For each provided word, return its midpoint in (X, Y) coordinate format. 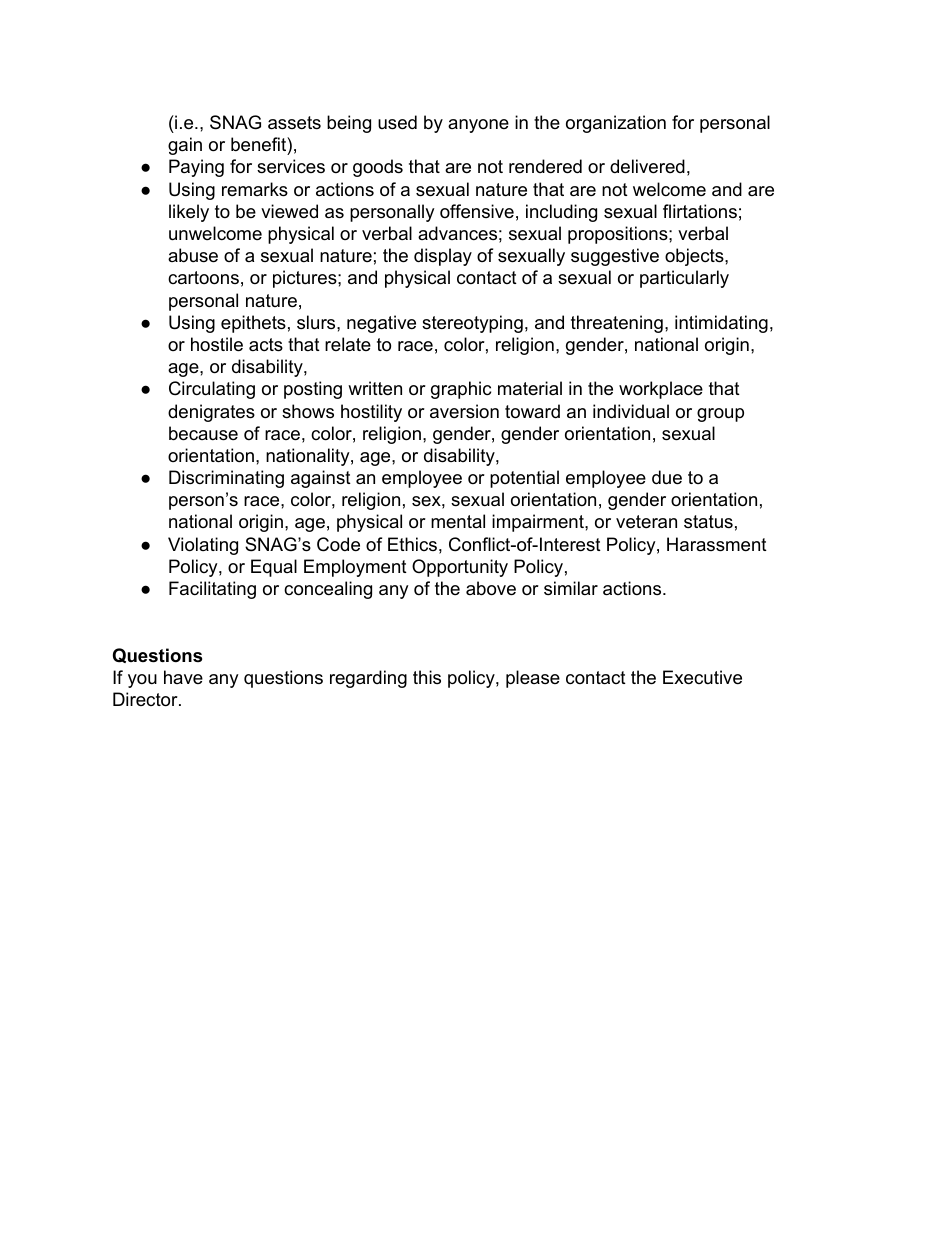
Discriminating (226, 479)
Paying (196, 168)
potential (524, 479)
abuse (193, 255)
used (397, 122)
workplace (661, 390)
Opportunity (460, 568)
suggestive (615, 257)
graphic (461, 390)
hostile (217, 344)
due (667, 477)
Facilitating (212, 590)
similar (571, 588)
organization (616, 124)
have (183, 677)
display (443, 257)
